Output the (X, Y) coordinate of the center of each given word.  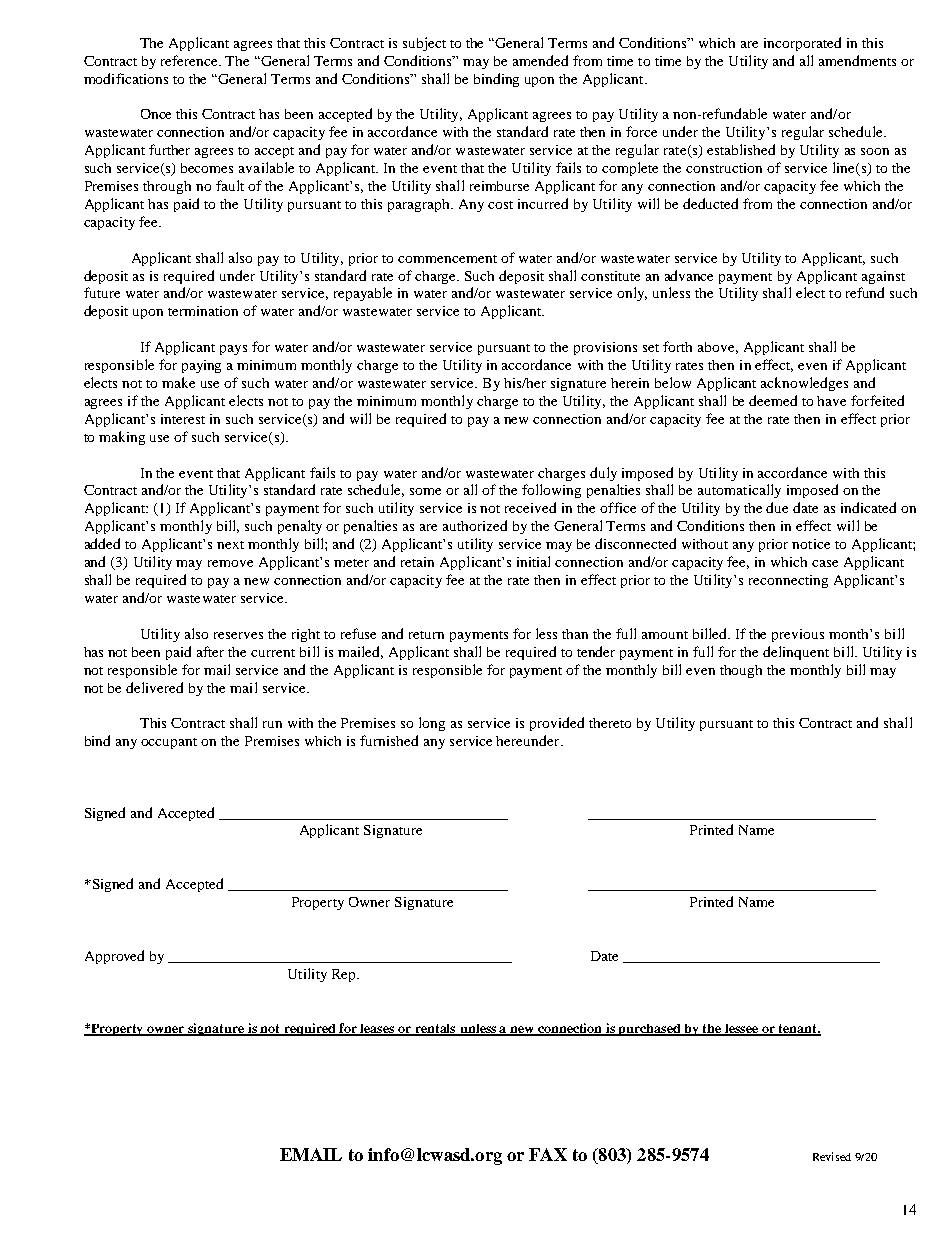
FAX (548, 1154)
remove (230, 563)
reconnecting (788, 581)
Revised (832, 1156)
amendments (857, 60)
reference (191, 60)
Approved (114, 957)
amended (540, 60)
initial (533, 561)
